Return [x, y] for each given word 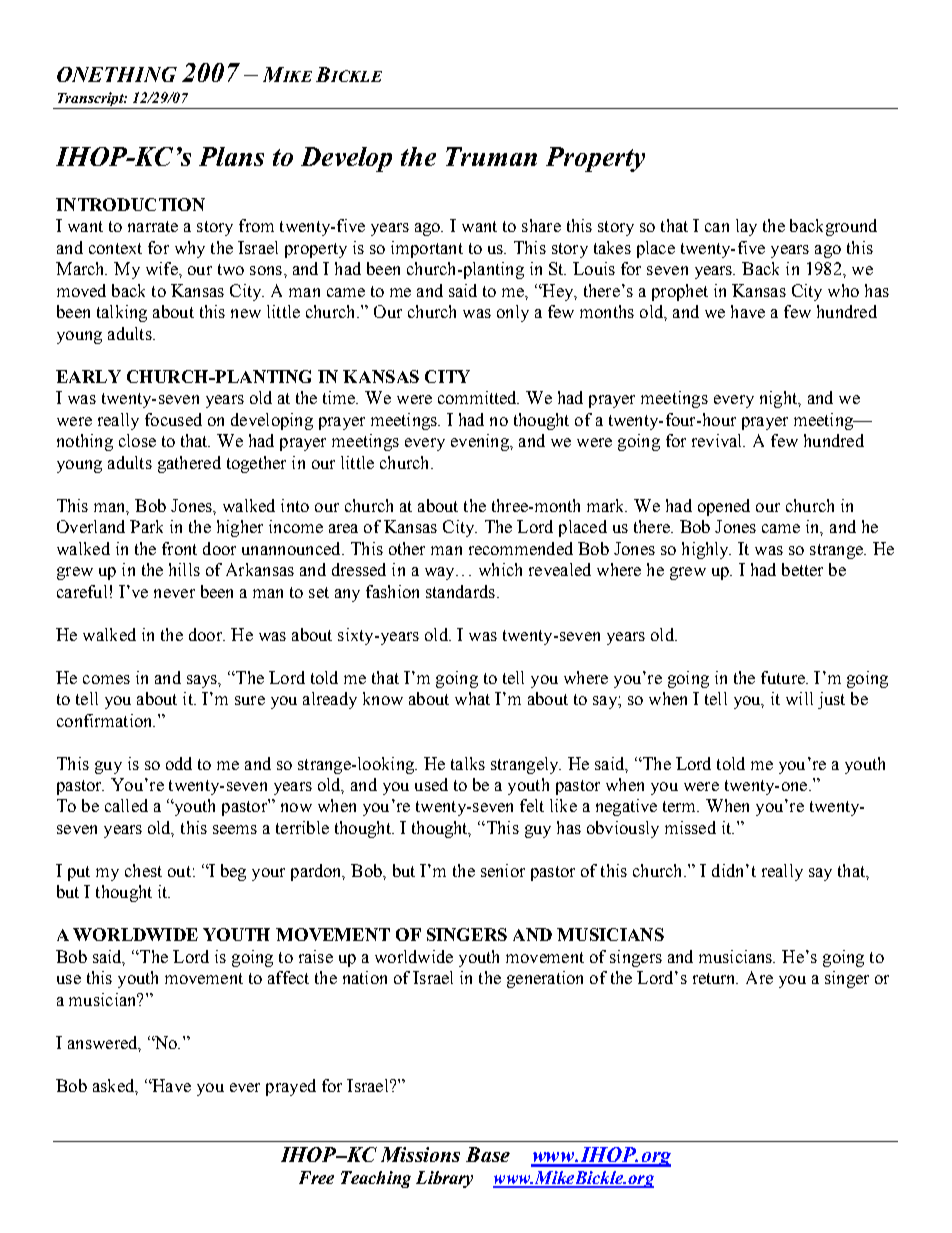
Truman [491, 156]
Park [146, 526]
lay [746, 227]
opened [724, 507]
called [126, 805]
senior [503, 870]
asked [115, 1086]
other [407, 548]
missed [690, 827]
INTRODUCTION [130, 204]
